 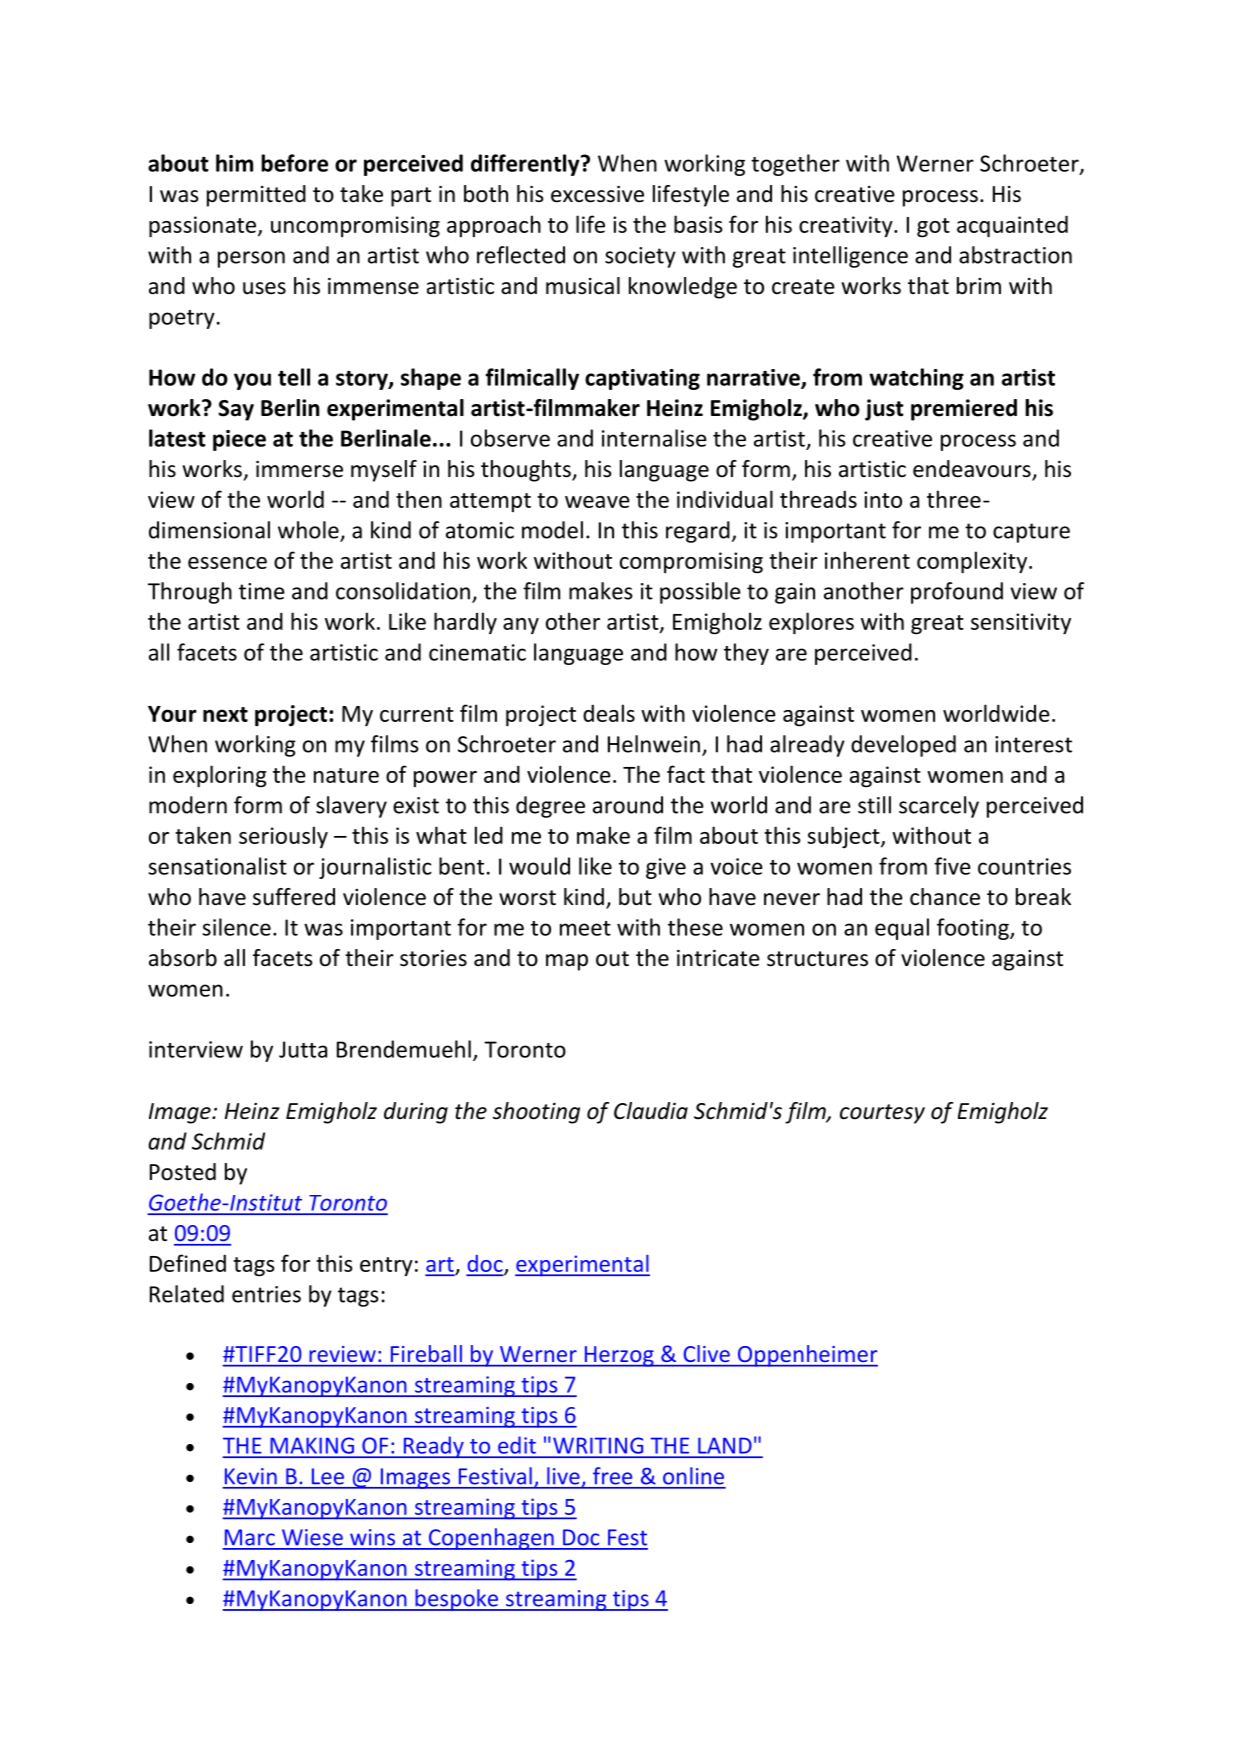 What do you see at coordinates (945, 897) in the document?
I see `chance` at bounding box center [945, 897].
